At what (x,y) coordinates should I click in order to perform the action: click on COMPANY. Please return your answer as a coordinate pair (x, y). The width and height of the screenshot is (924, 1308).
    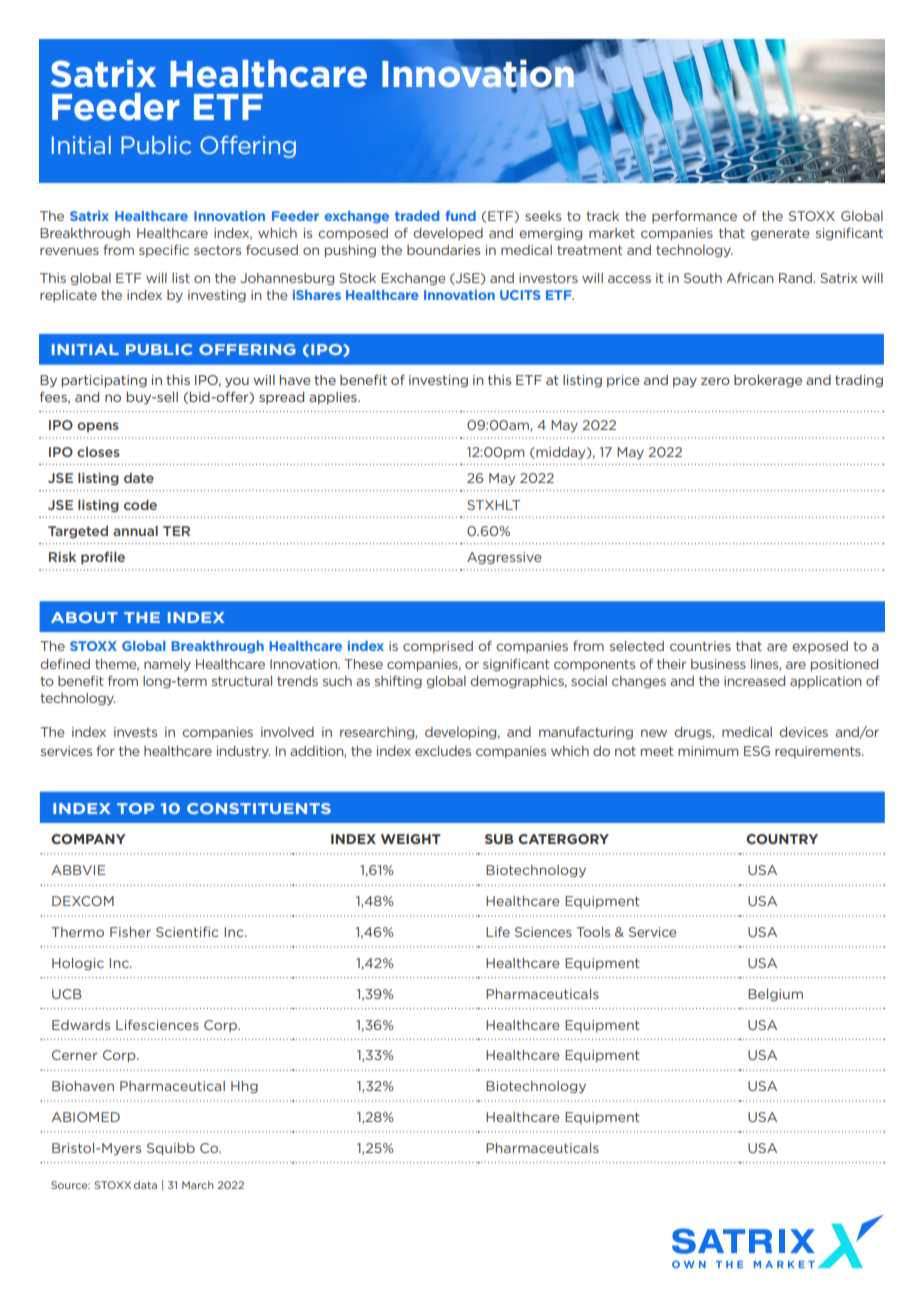
    Looking at the image, I should click on (88, 839).
